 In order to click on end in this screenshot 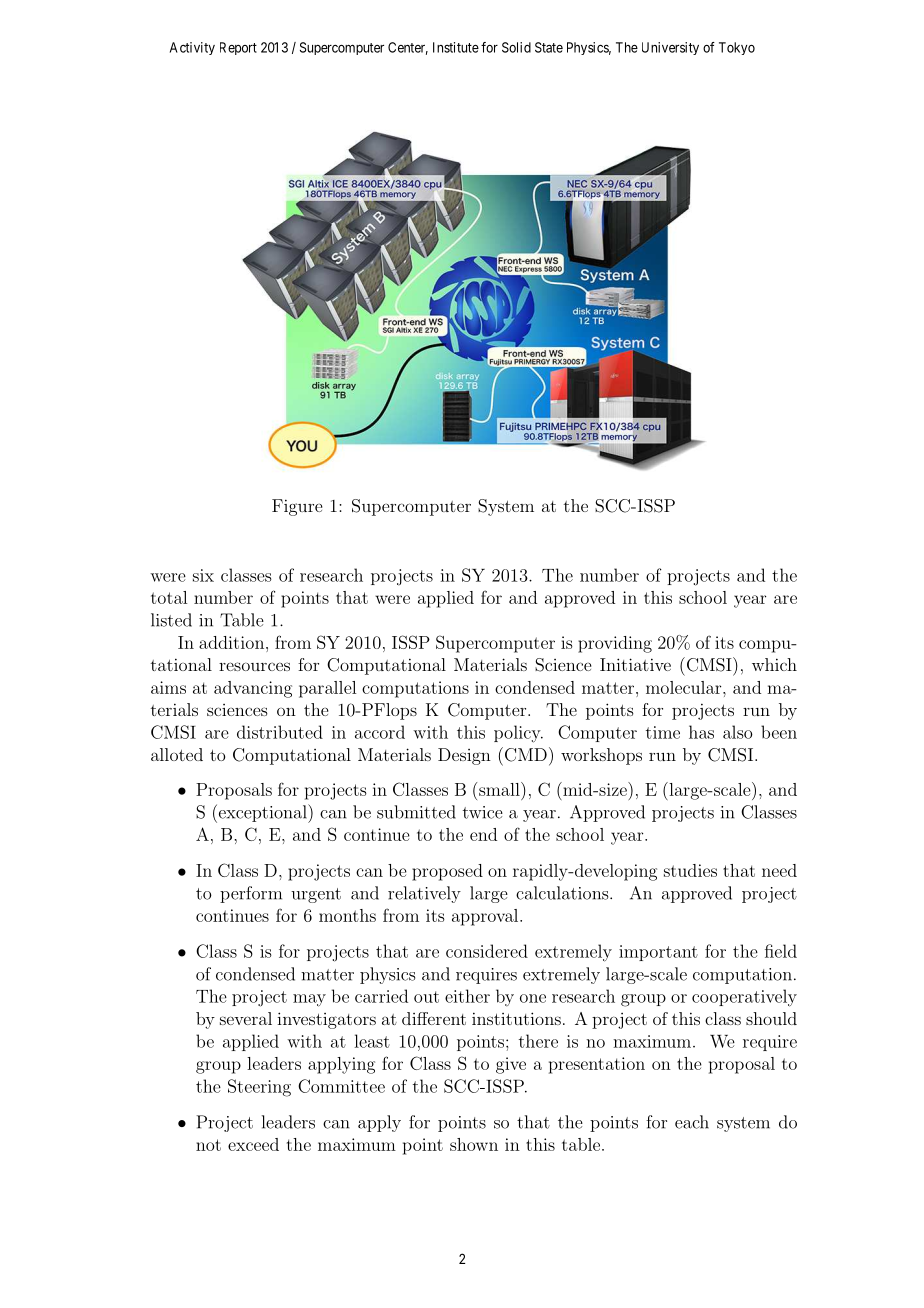, I will do `click(483, 834)`.
